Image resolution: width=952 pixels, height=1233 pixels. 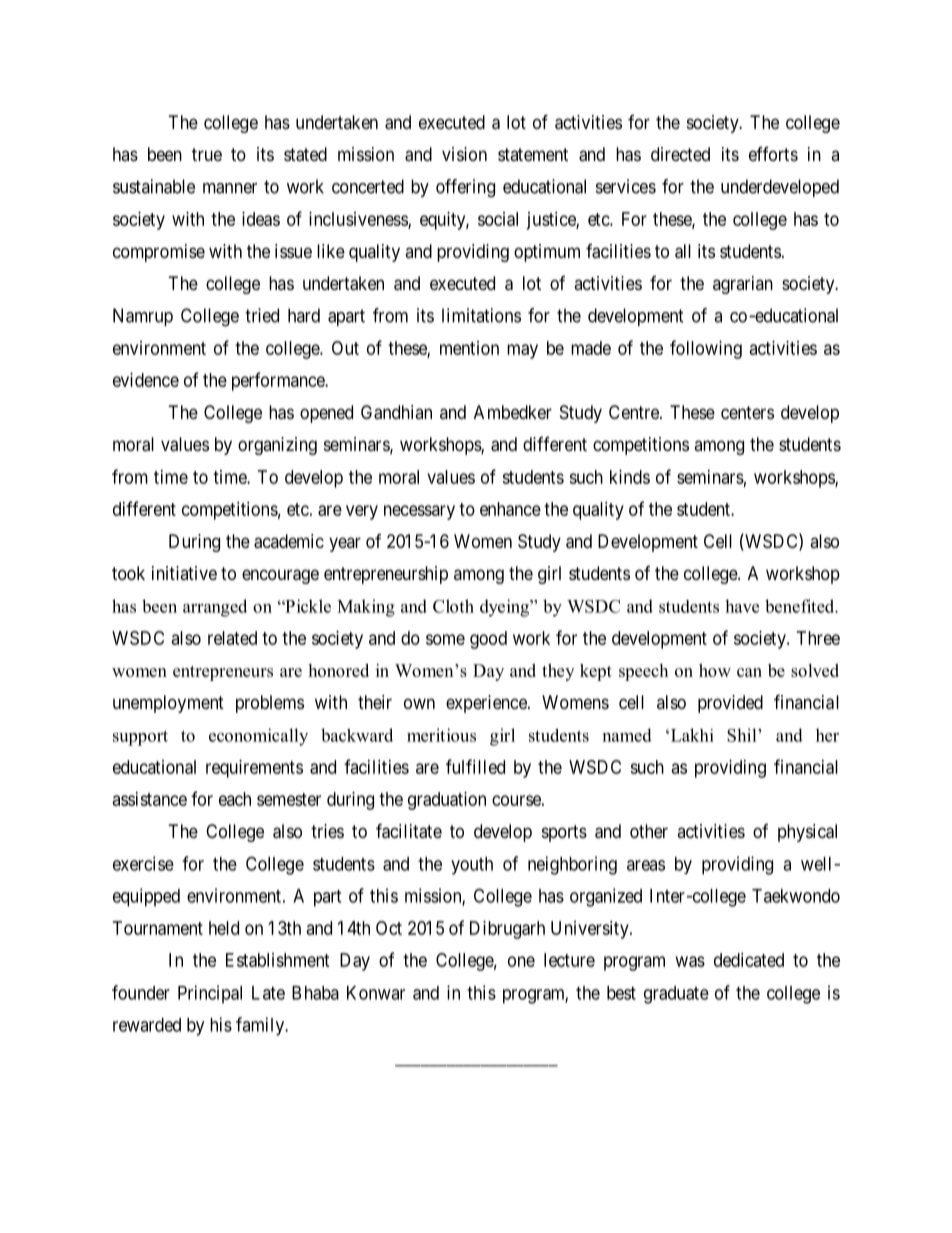 I want to click on manner, so click(x=230, y=188).
